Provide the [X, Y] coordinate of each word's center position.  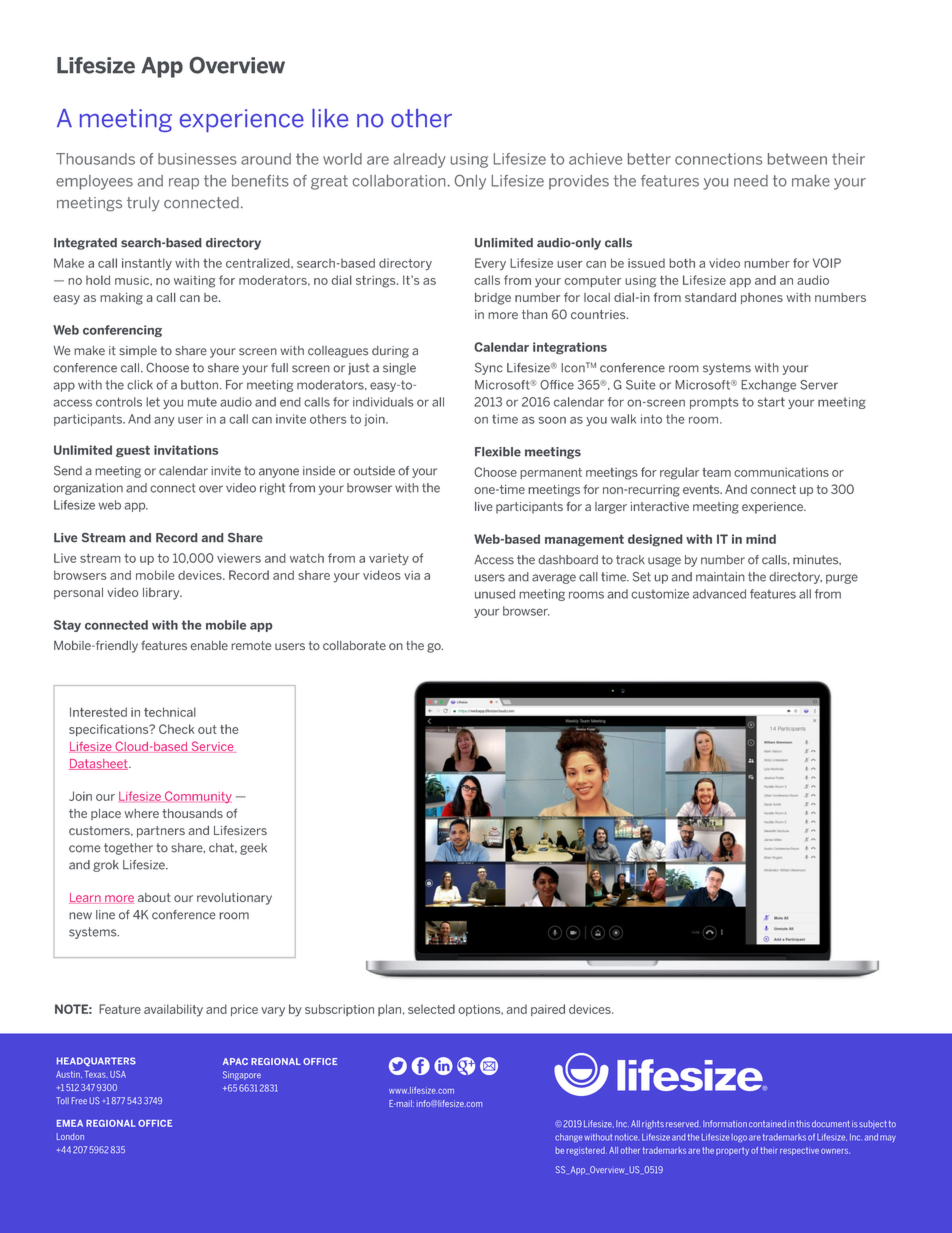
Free [79, 1100]
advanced [719, 594]
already [420, 160]
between [797, 159]
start [771, 402]
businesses [197, 159]
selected [431, 1009]
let [153, 402]
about [154, 897]
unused [495, 594]
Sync [489, 368]
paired [548, 1010]
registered [587, 1151]
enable [209, 645]
